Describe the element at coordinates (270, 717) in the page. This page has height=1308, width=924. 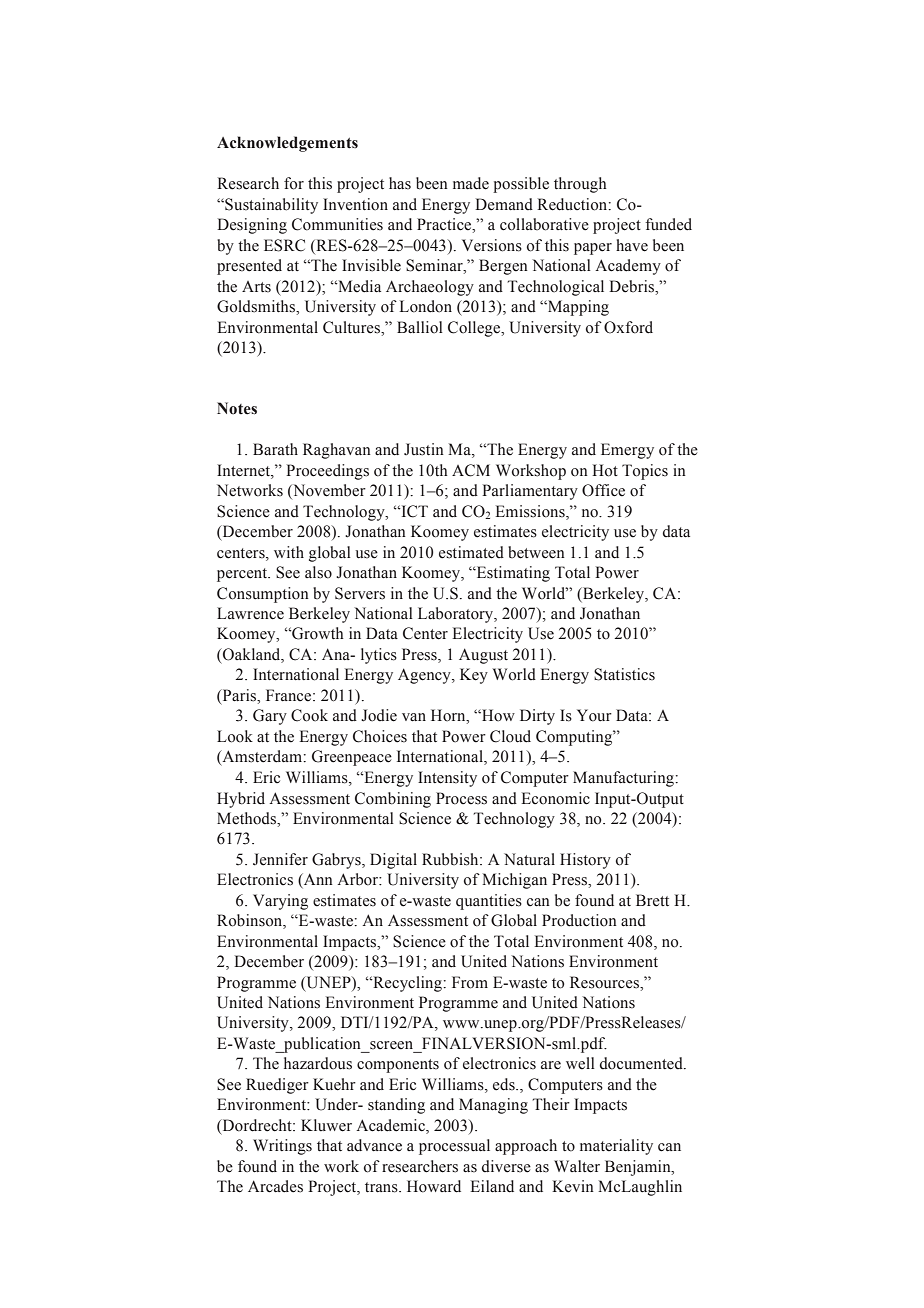
I see `Gary` at that location.
